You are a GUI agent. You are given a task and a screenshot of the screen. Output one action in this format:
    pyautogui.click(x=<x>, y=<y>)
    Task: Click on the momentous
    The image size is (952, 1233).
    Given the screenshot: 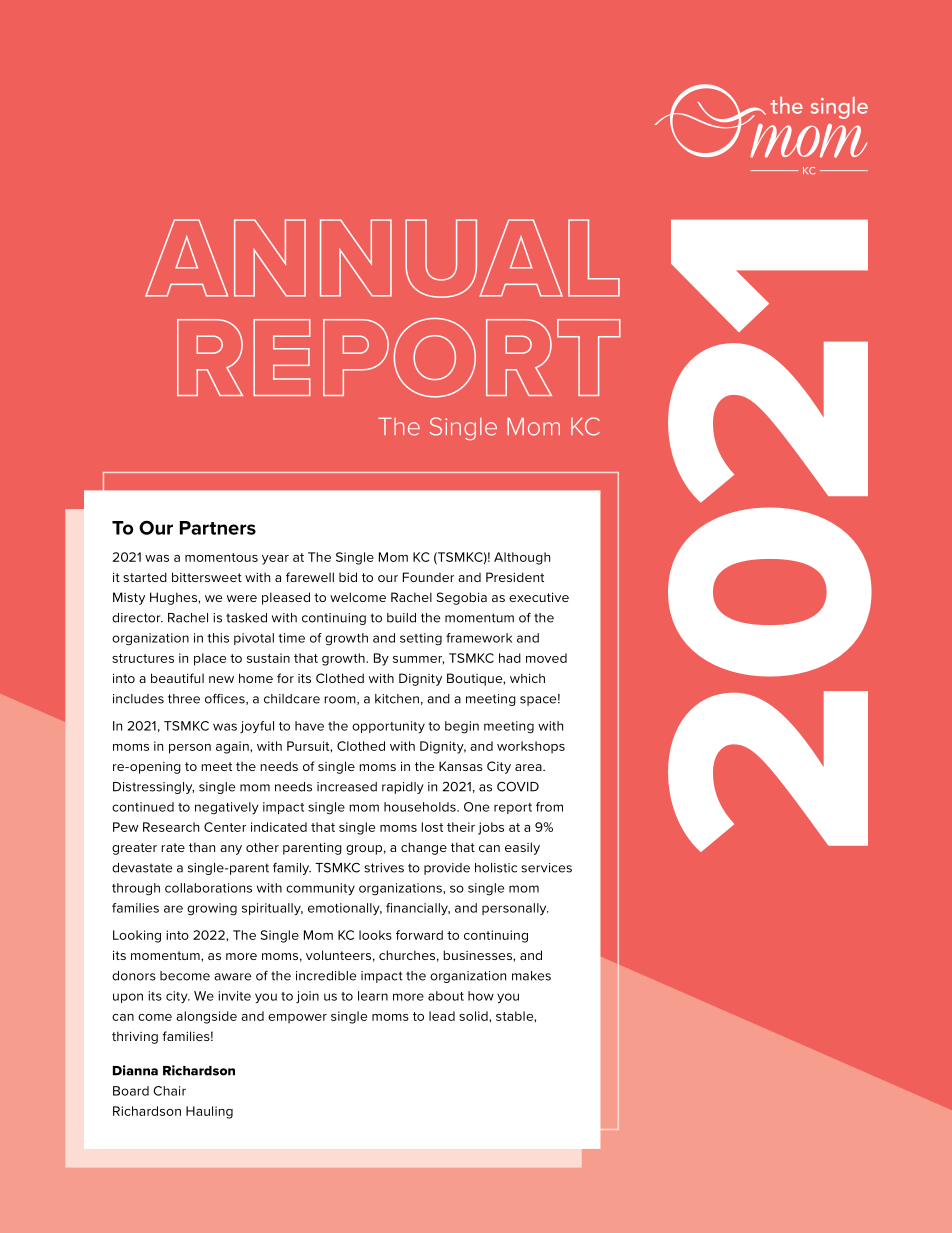 What is the action you would take?
    pyautogui.click(x=221, y=557)
